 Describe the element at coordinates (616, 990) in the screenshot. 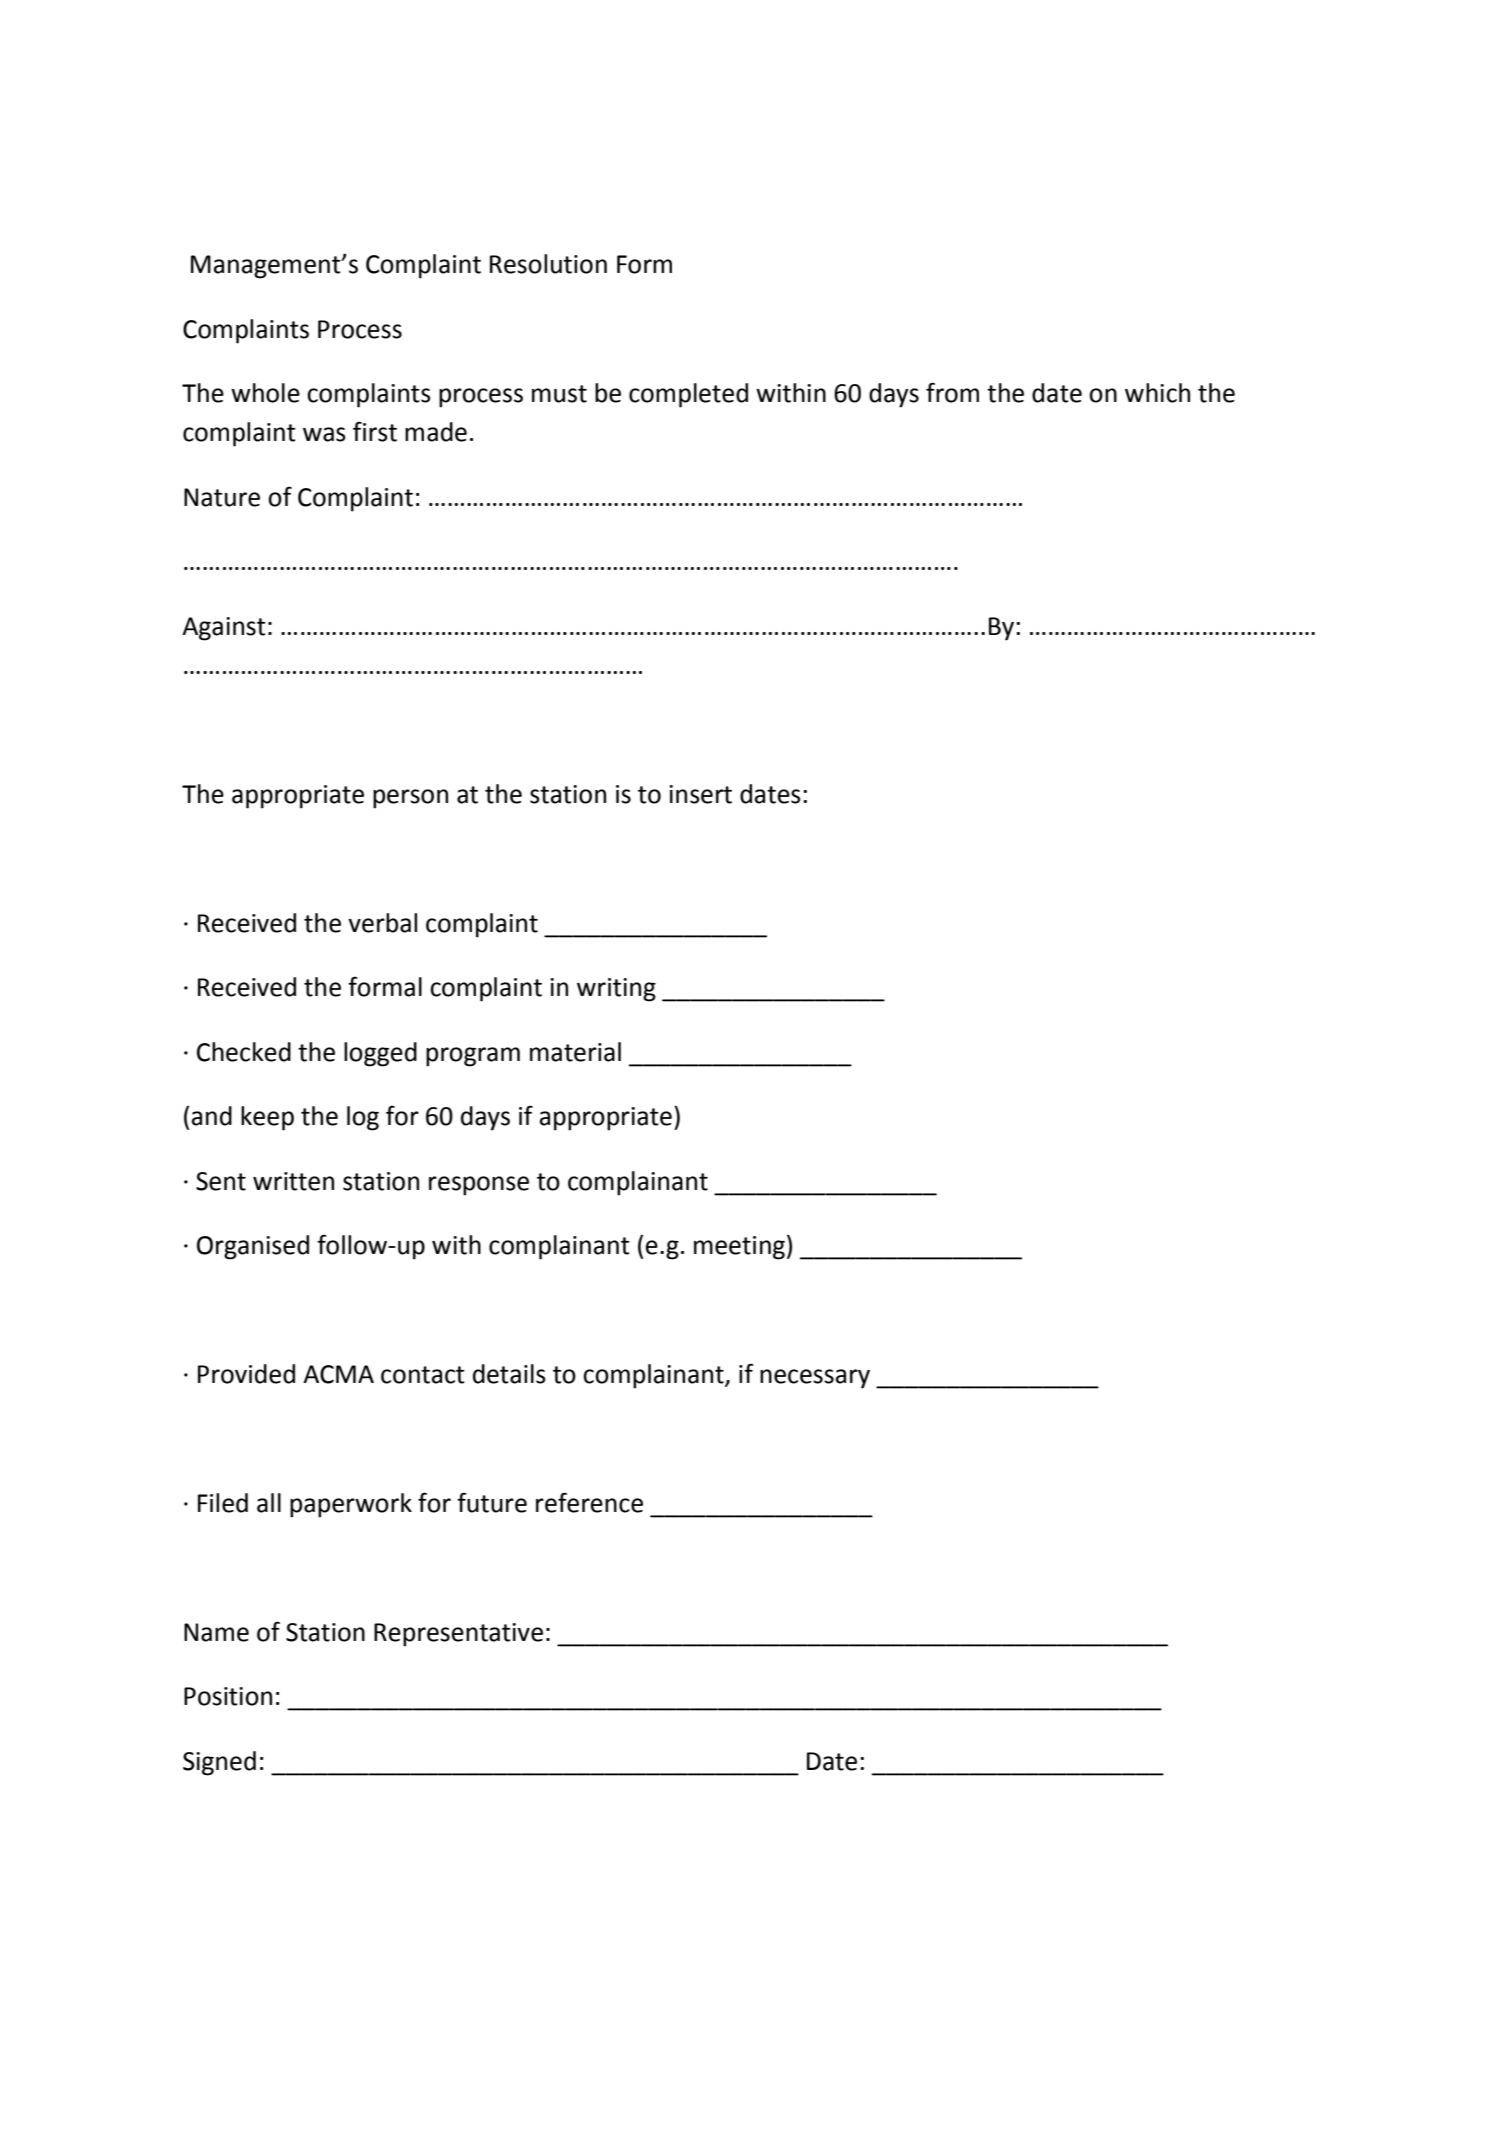

I see `writing` at that location.
